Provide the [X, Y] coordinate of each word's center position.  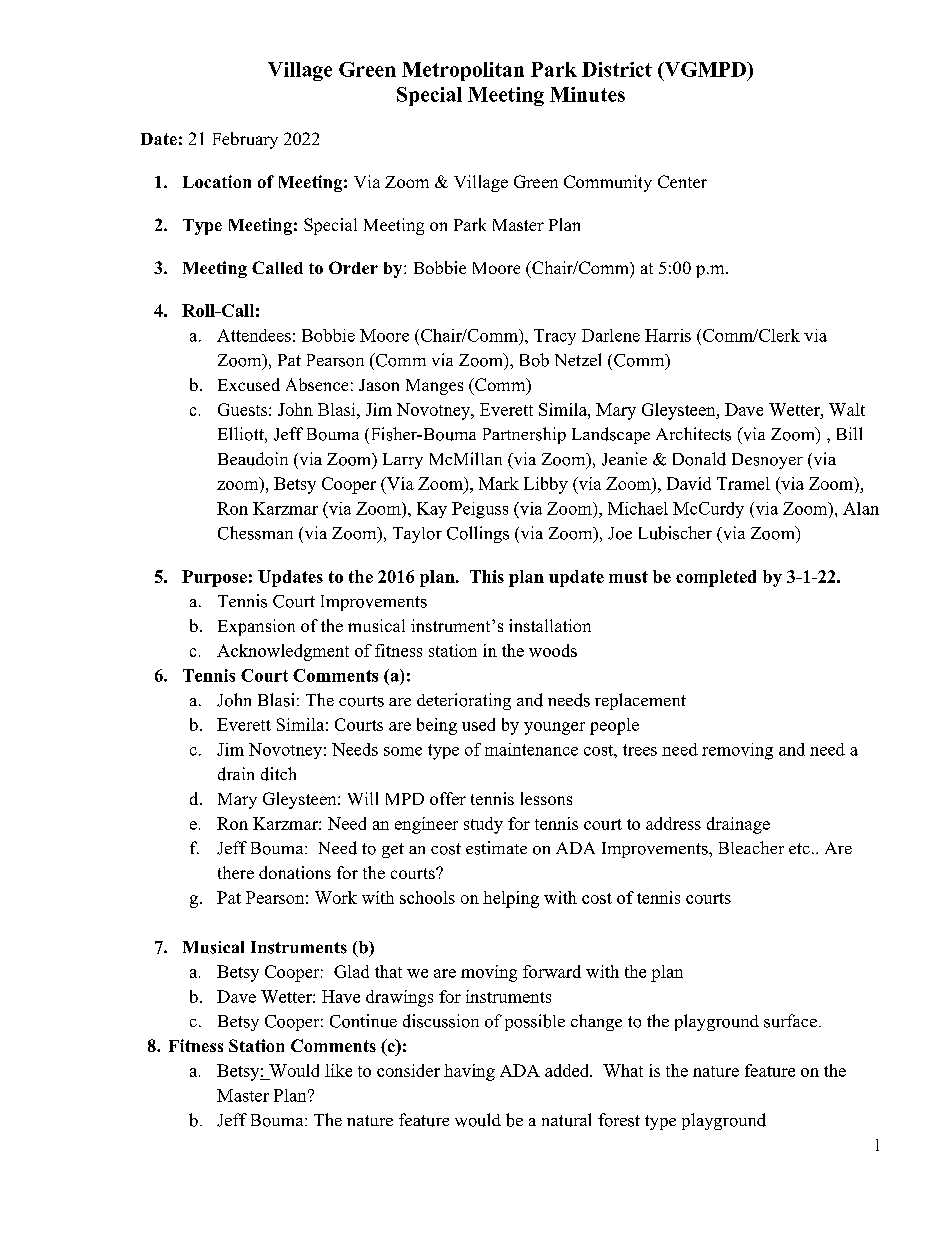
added [568, 1070]
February [245, 140]
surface [790, 1021]
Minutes [587, 94]
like [338, 1070]
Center [682, 181]
